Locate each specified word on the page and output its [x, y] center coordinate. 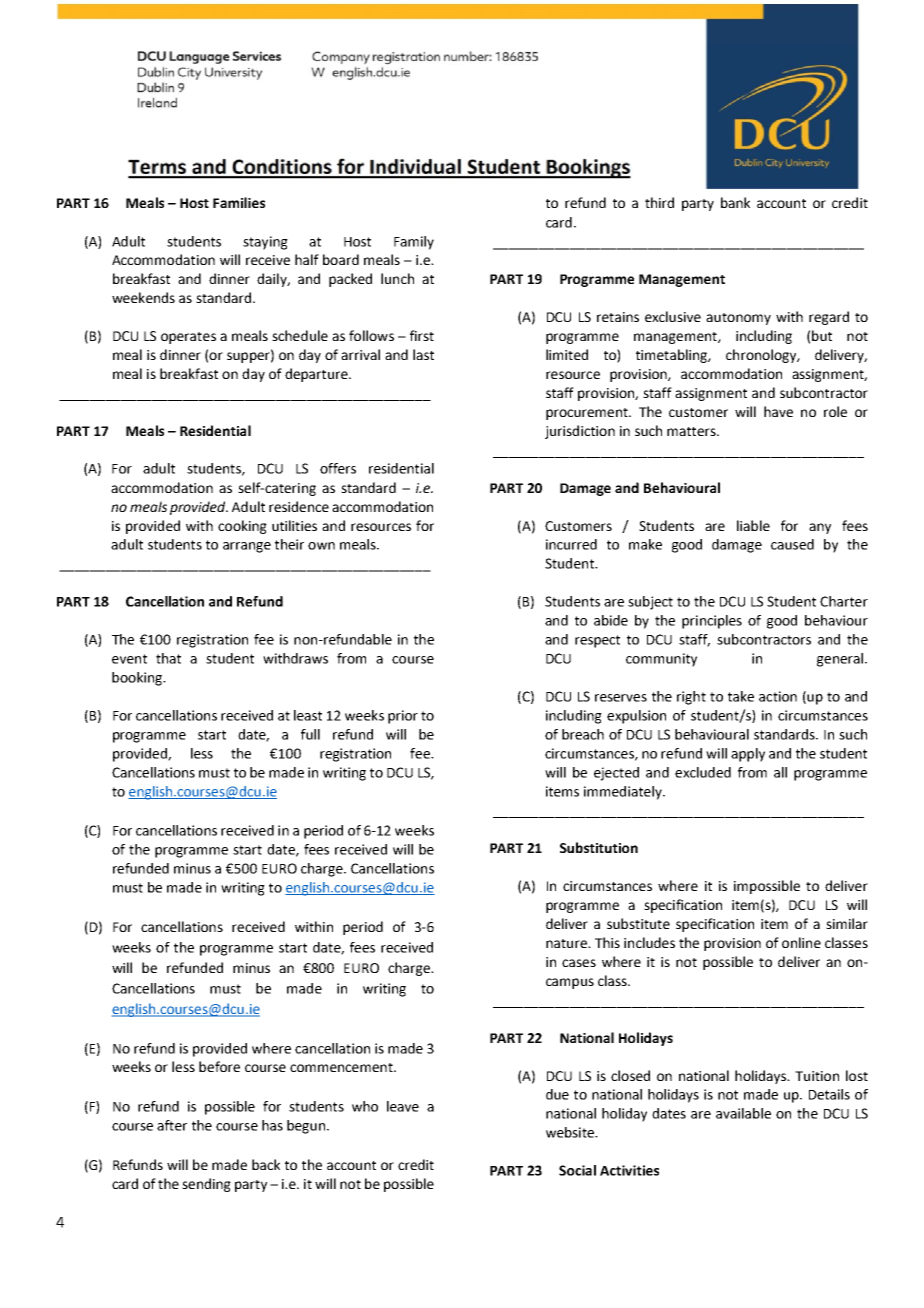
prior [403, 717]
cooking [242, 527]
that [168, 658]
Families [239, 202]
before [219, 1066]
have [778, 411]
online [801, 942]
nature [567, 943]
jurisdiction [580, 432]
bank [735, 202]
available [743, 1113]
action [778, 696]
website [571, 1132]
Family [414, 243]
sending [206, 1185]
